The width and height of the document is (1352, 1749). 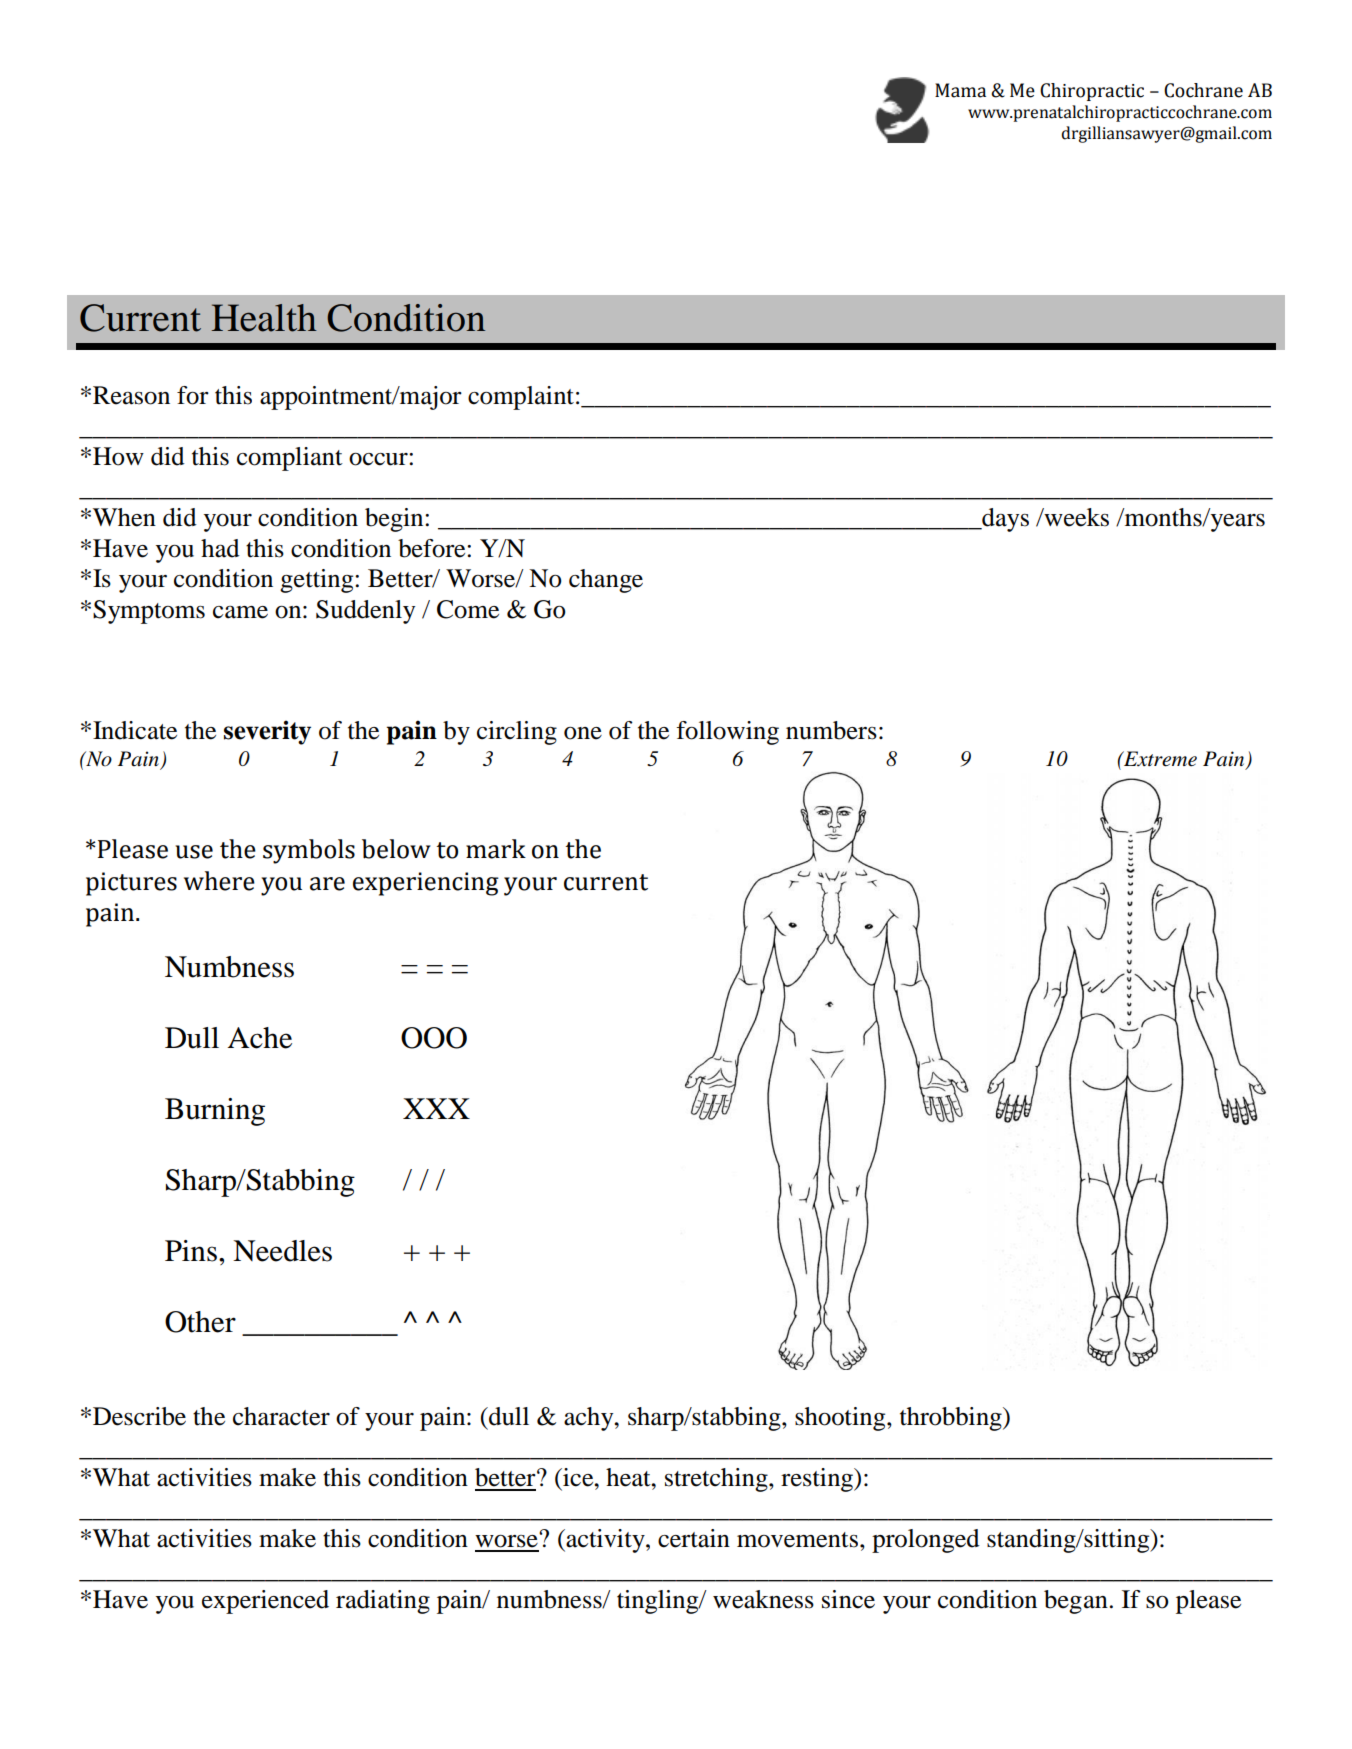 I want to click on Mama, so click(x=960, y=90).
